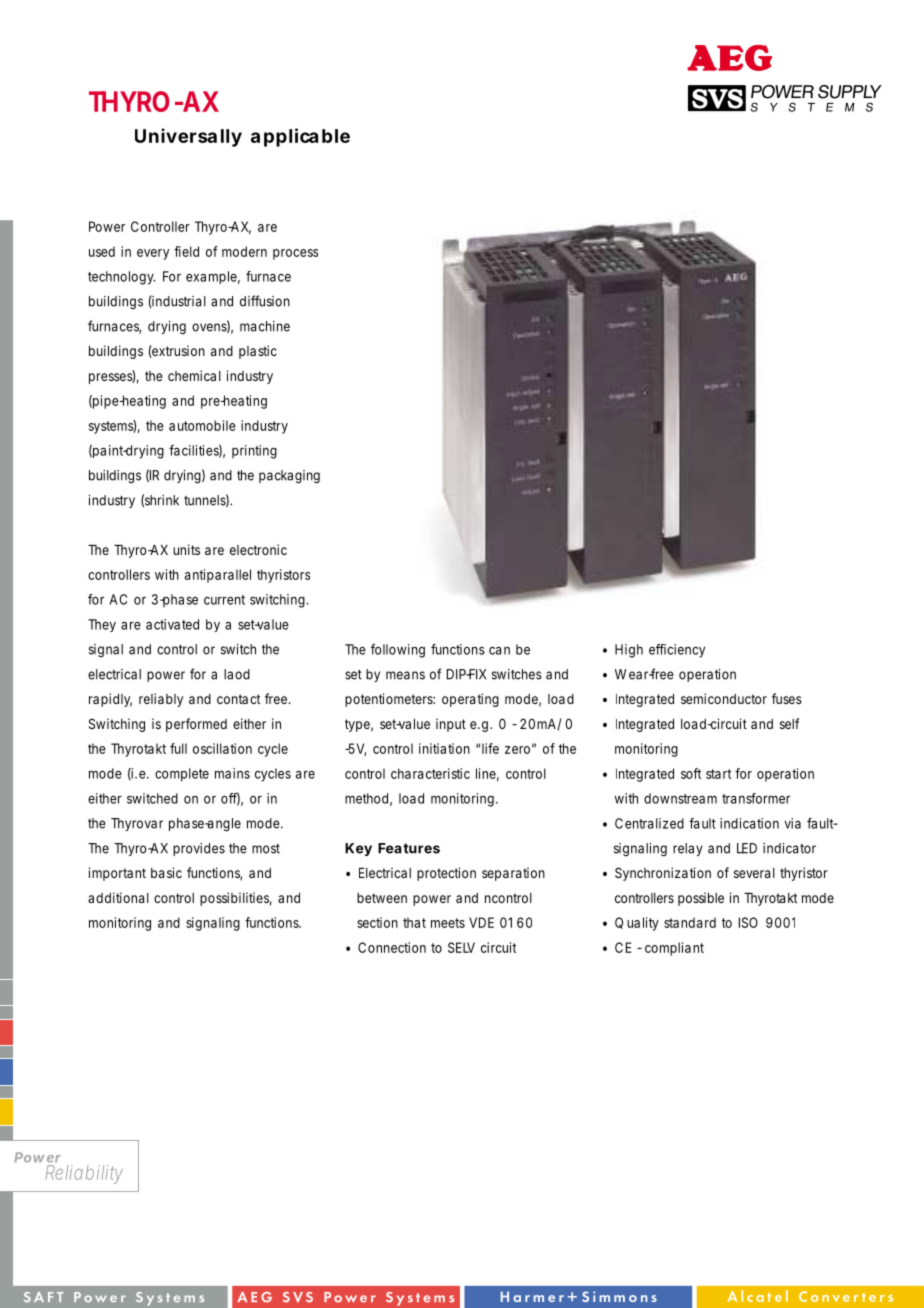  Describe the element at coordinates (110, 700) in the screenshot. I see `rapidly` at that location.
